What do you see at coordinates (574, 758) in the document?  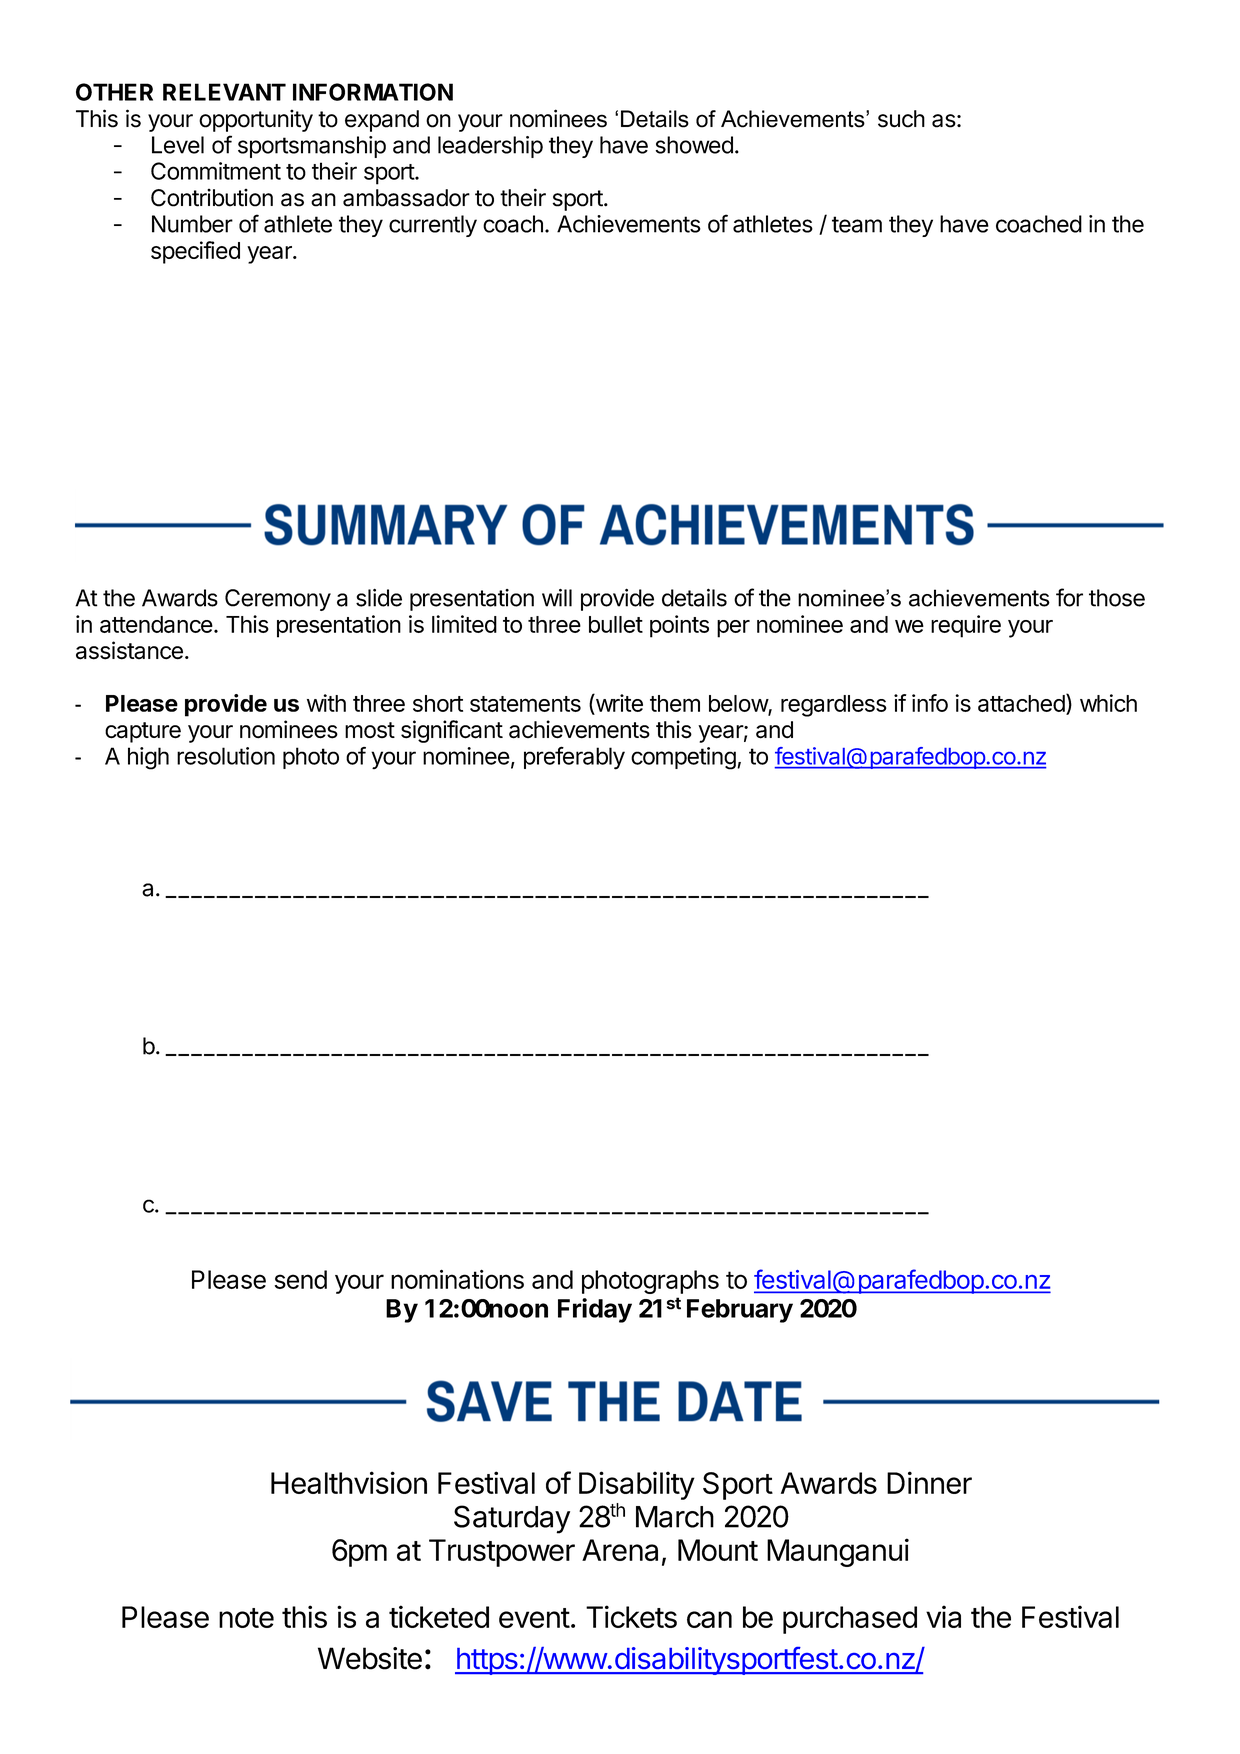 I see `preferably` at bounding box center [574, 758].
